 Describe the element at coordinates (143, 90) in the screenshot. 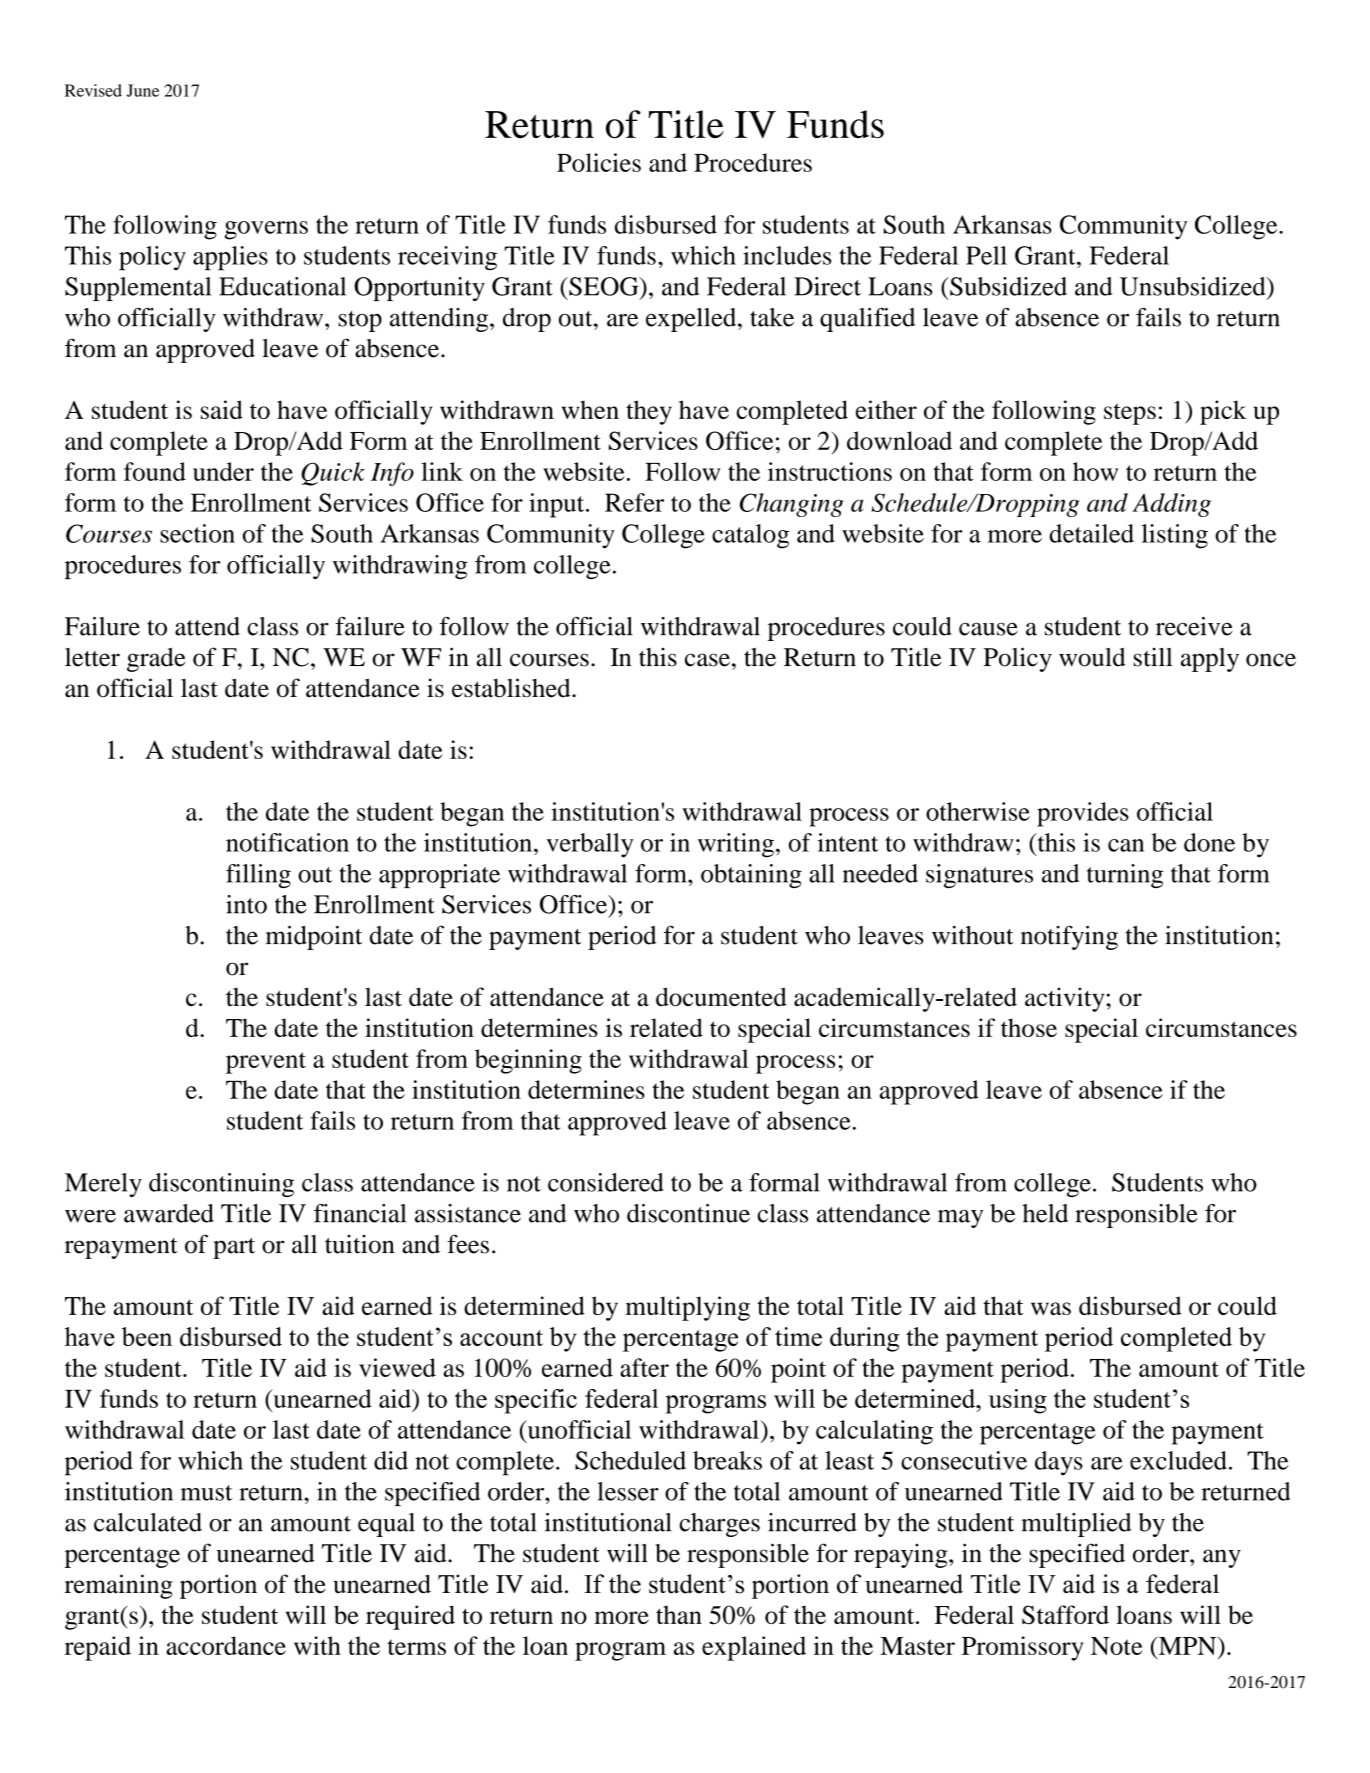

I see `June` at that location.
